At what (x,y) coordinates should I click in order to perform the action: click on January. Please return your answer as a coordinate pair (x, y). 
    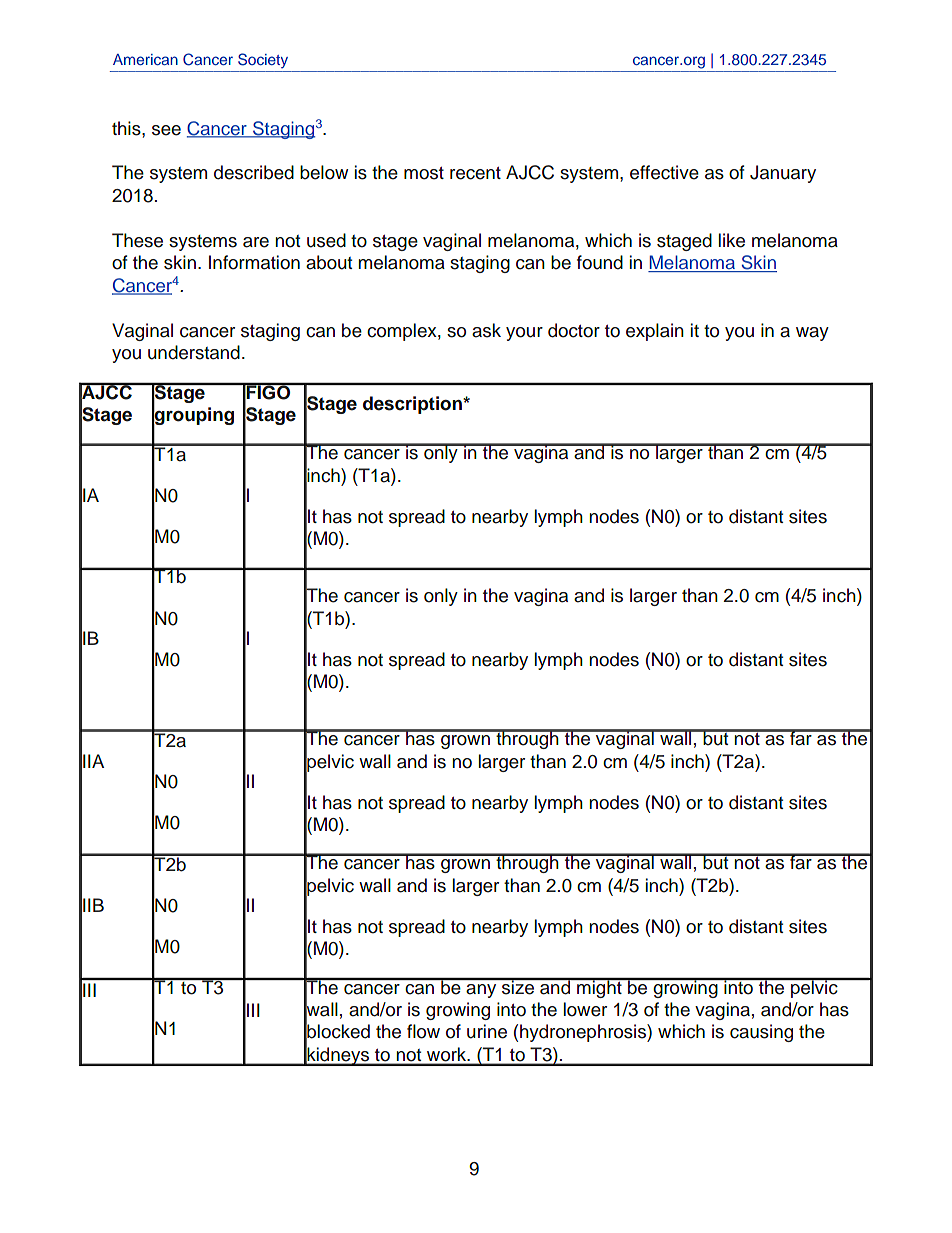
    Looking at the image, I should click on (783, 174).
